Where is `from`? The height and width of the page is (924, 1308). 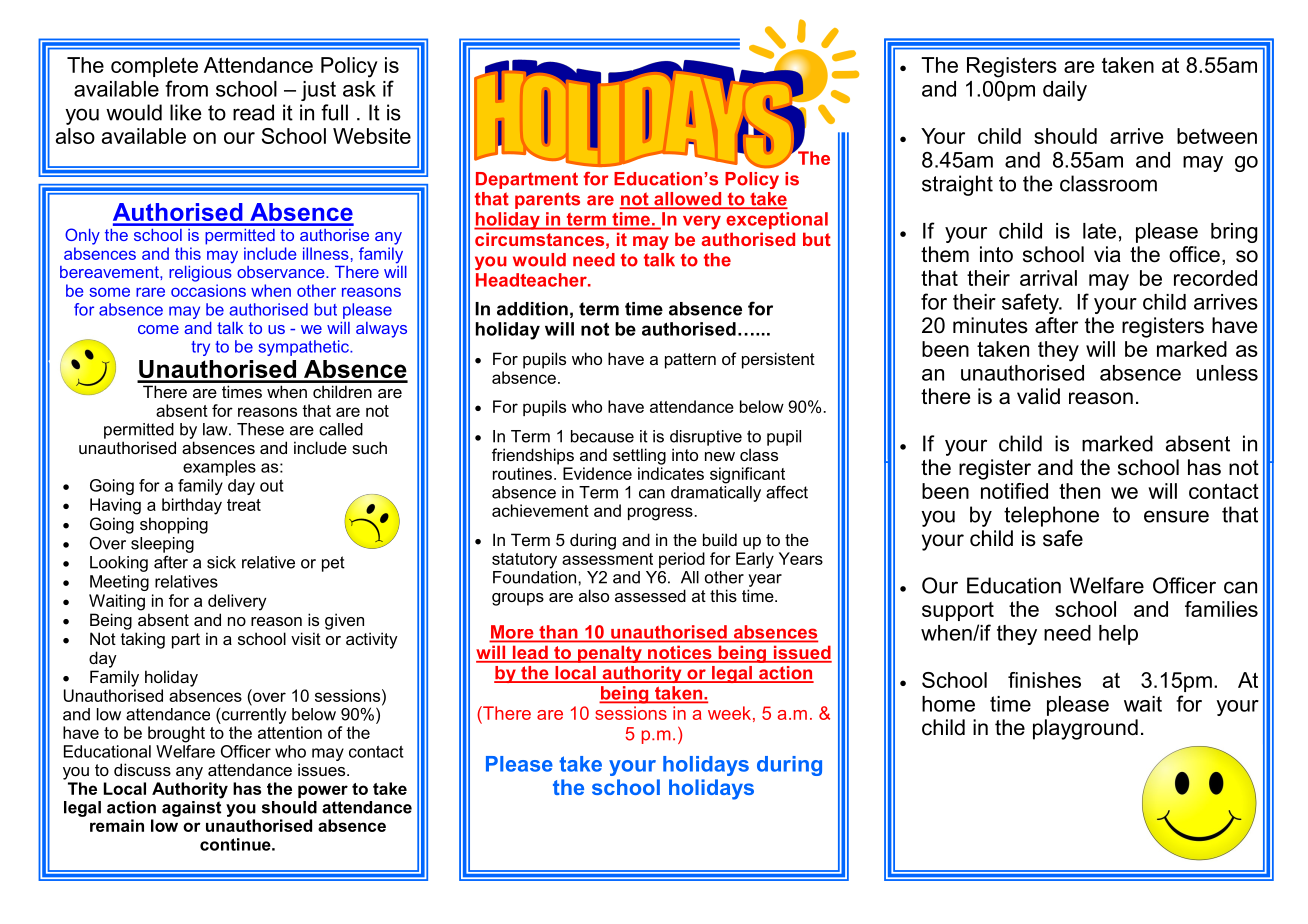 from is located at coordinates (186, 88).
